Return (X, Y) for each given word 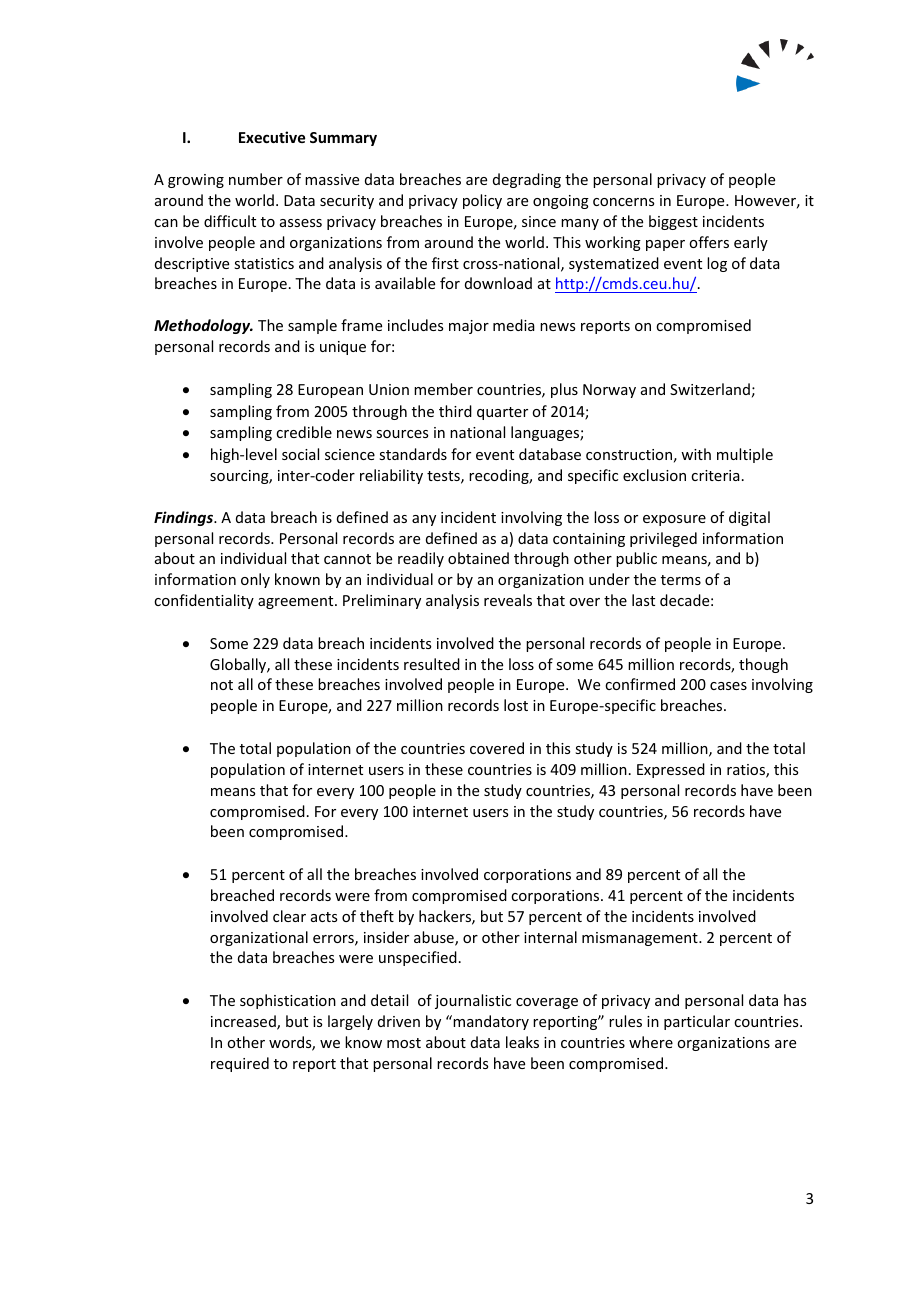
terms (681, 580)
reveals (508, 600)
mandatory (490, 1022)
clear (289, 916)
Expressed (671, 770)
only (255, 580)
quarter (502, 413)
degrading (527, 180)
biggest (673, 222)
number (256, 179)
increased (244, 1022)
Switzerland (710, 389)
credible (304, 432)
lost (516, 705)
